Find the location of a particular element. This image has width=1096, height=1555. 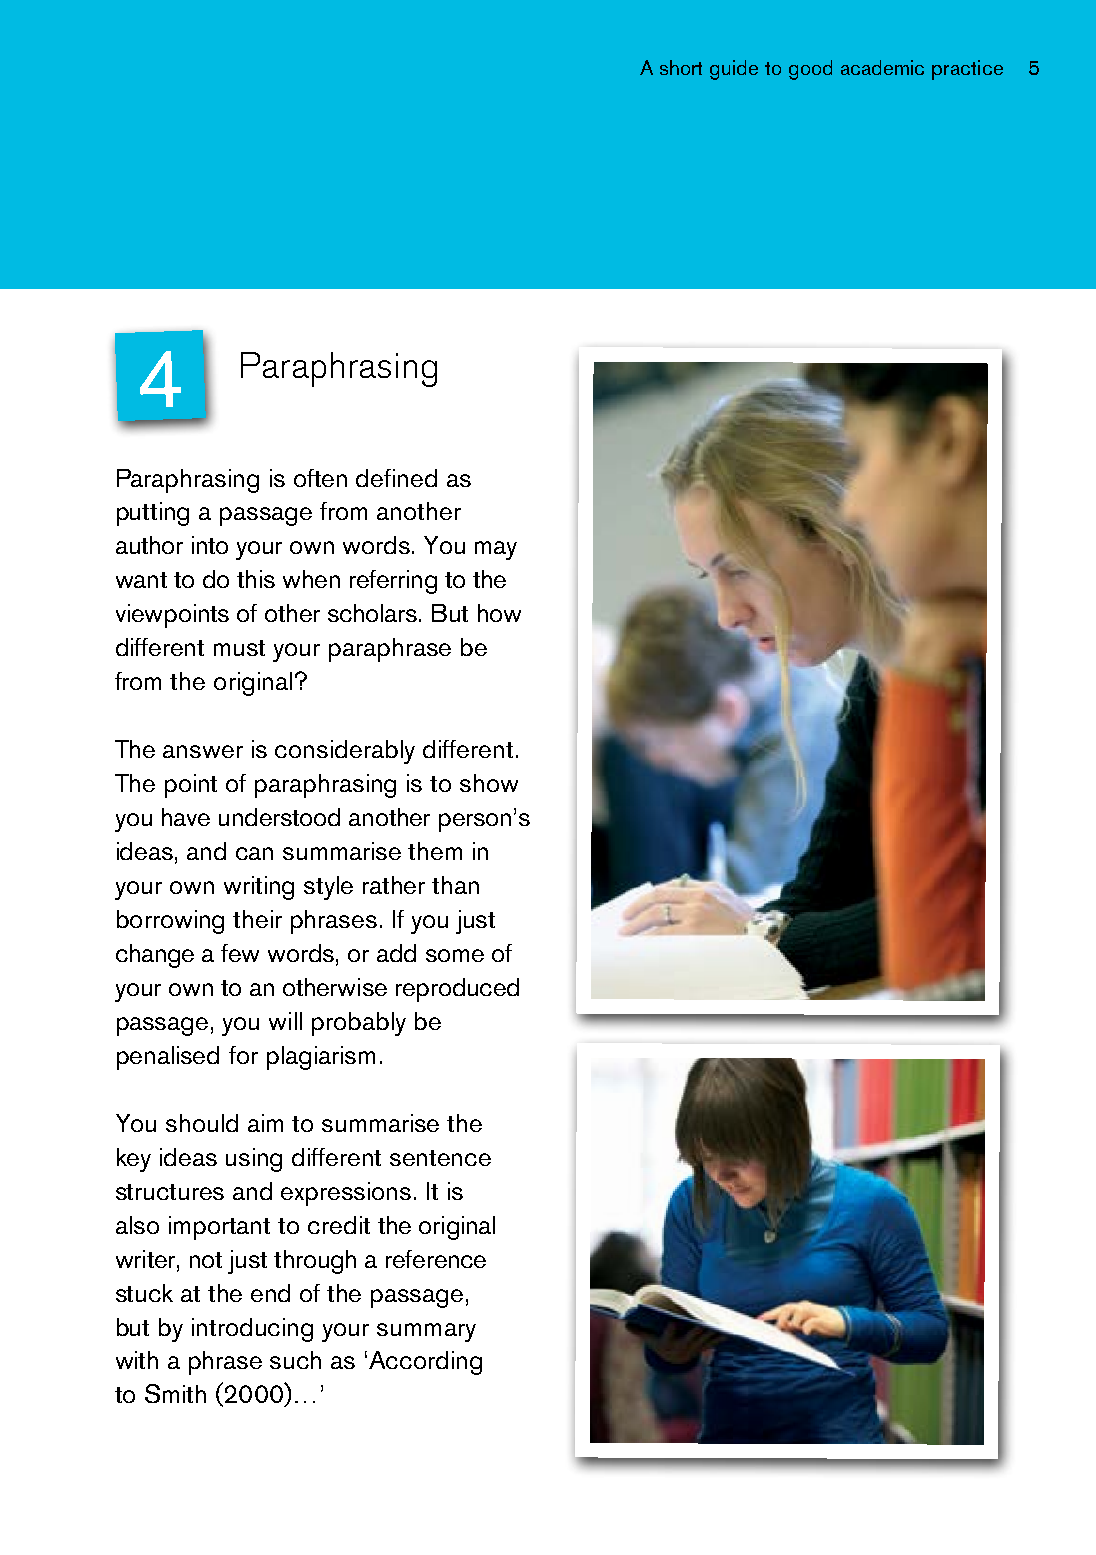

According is located at coordinates (425, 1363).
